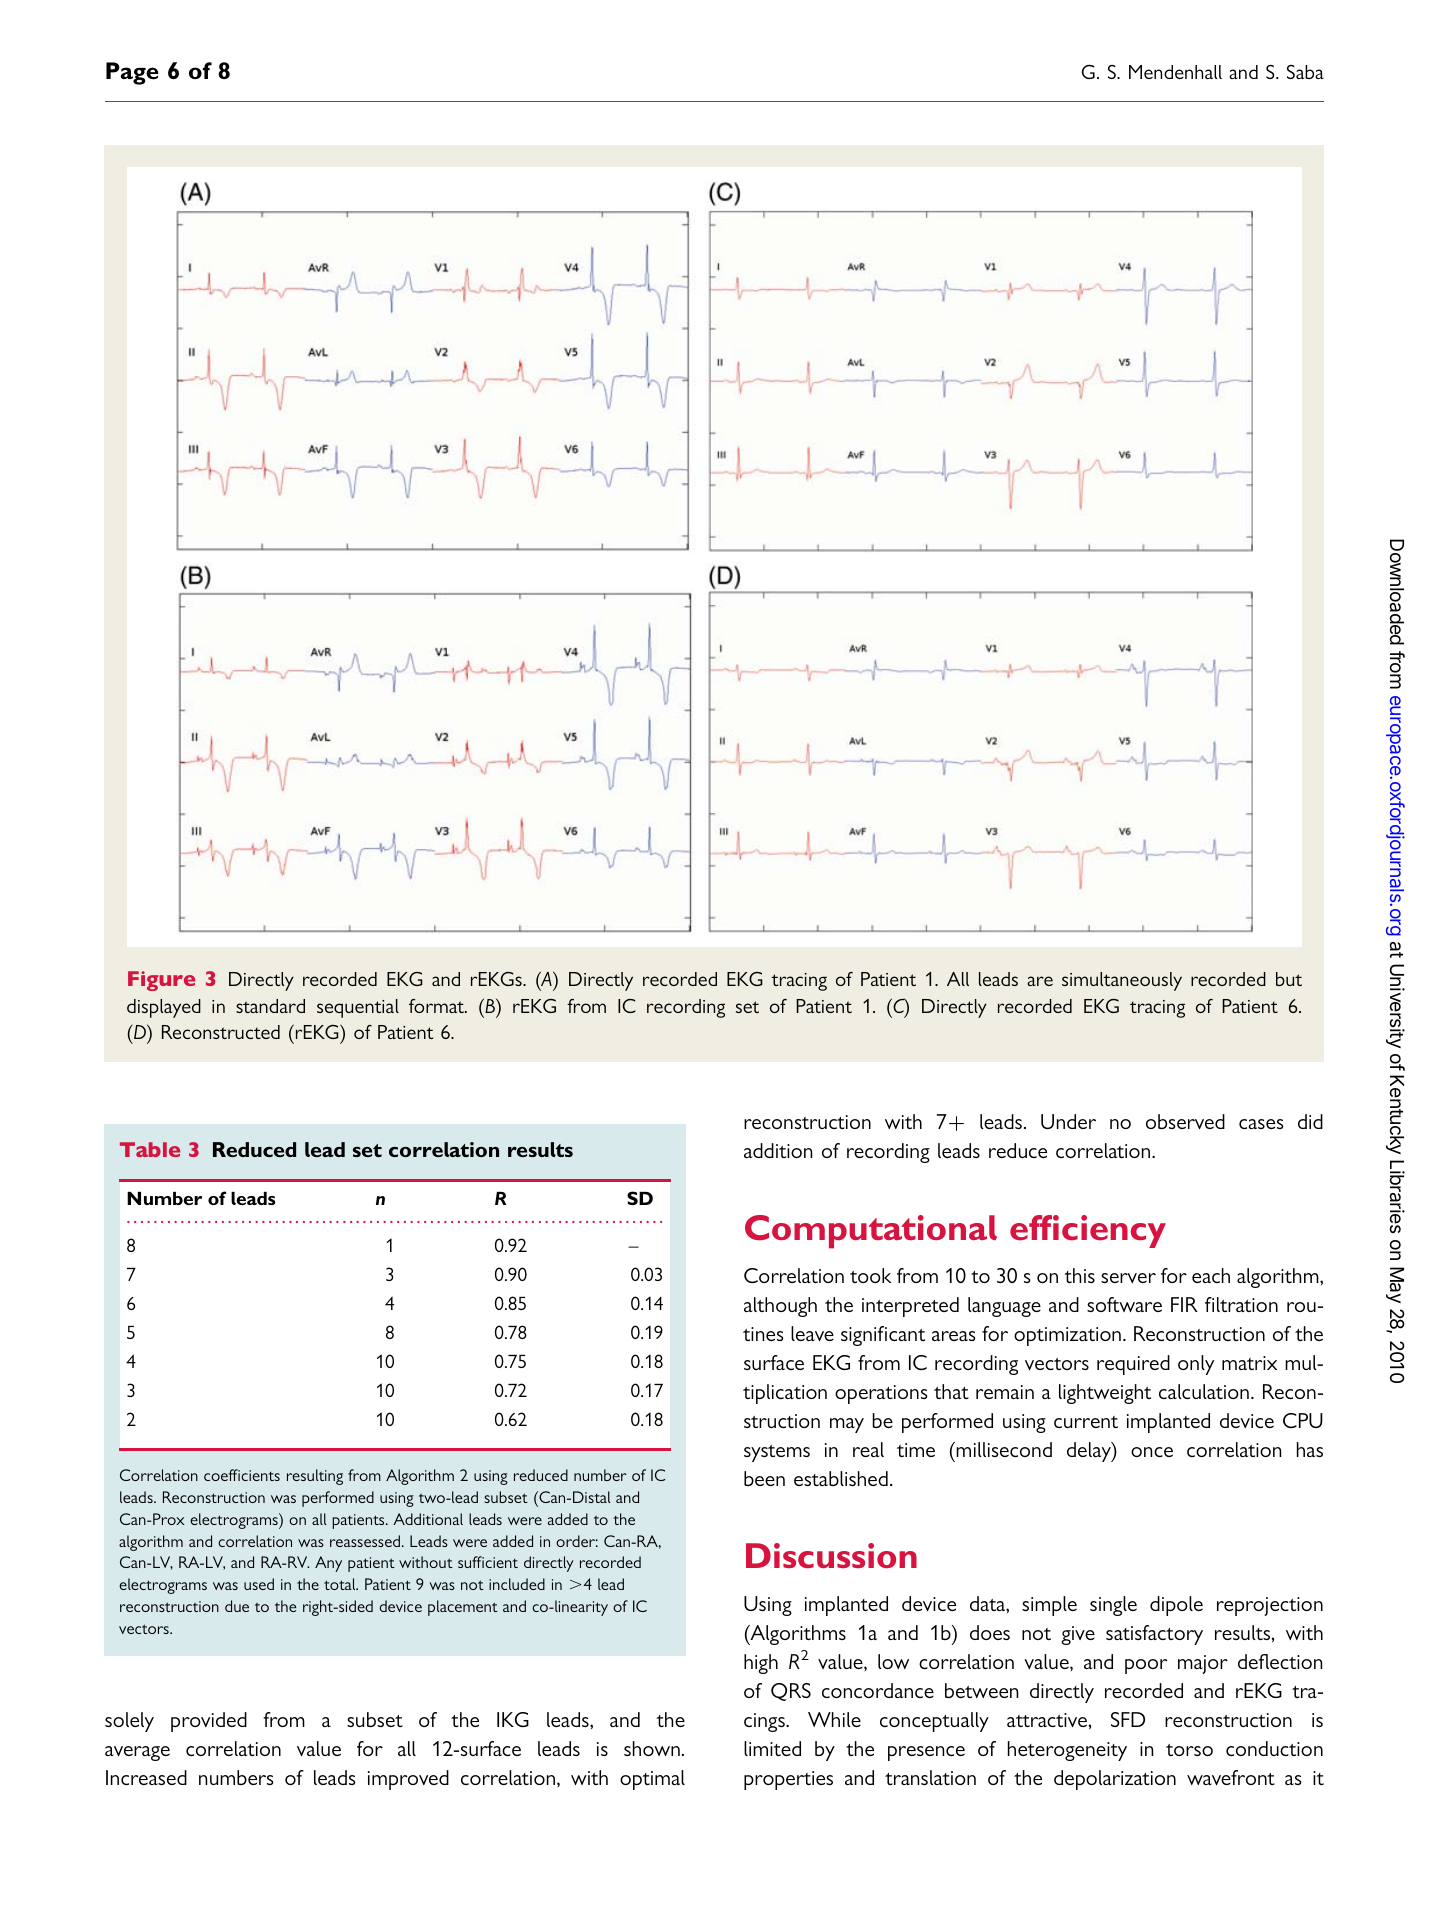 Image resolution: width=1440 pixels, height=1920 pixels. What do you see at coordinates (1305, 72) in the document?
I see `Saba` at bounding box center [1305, 72].
